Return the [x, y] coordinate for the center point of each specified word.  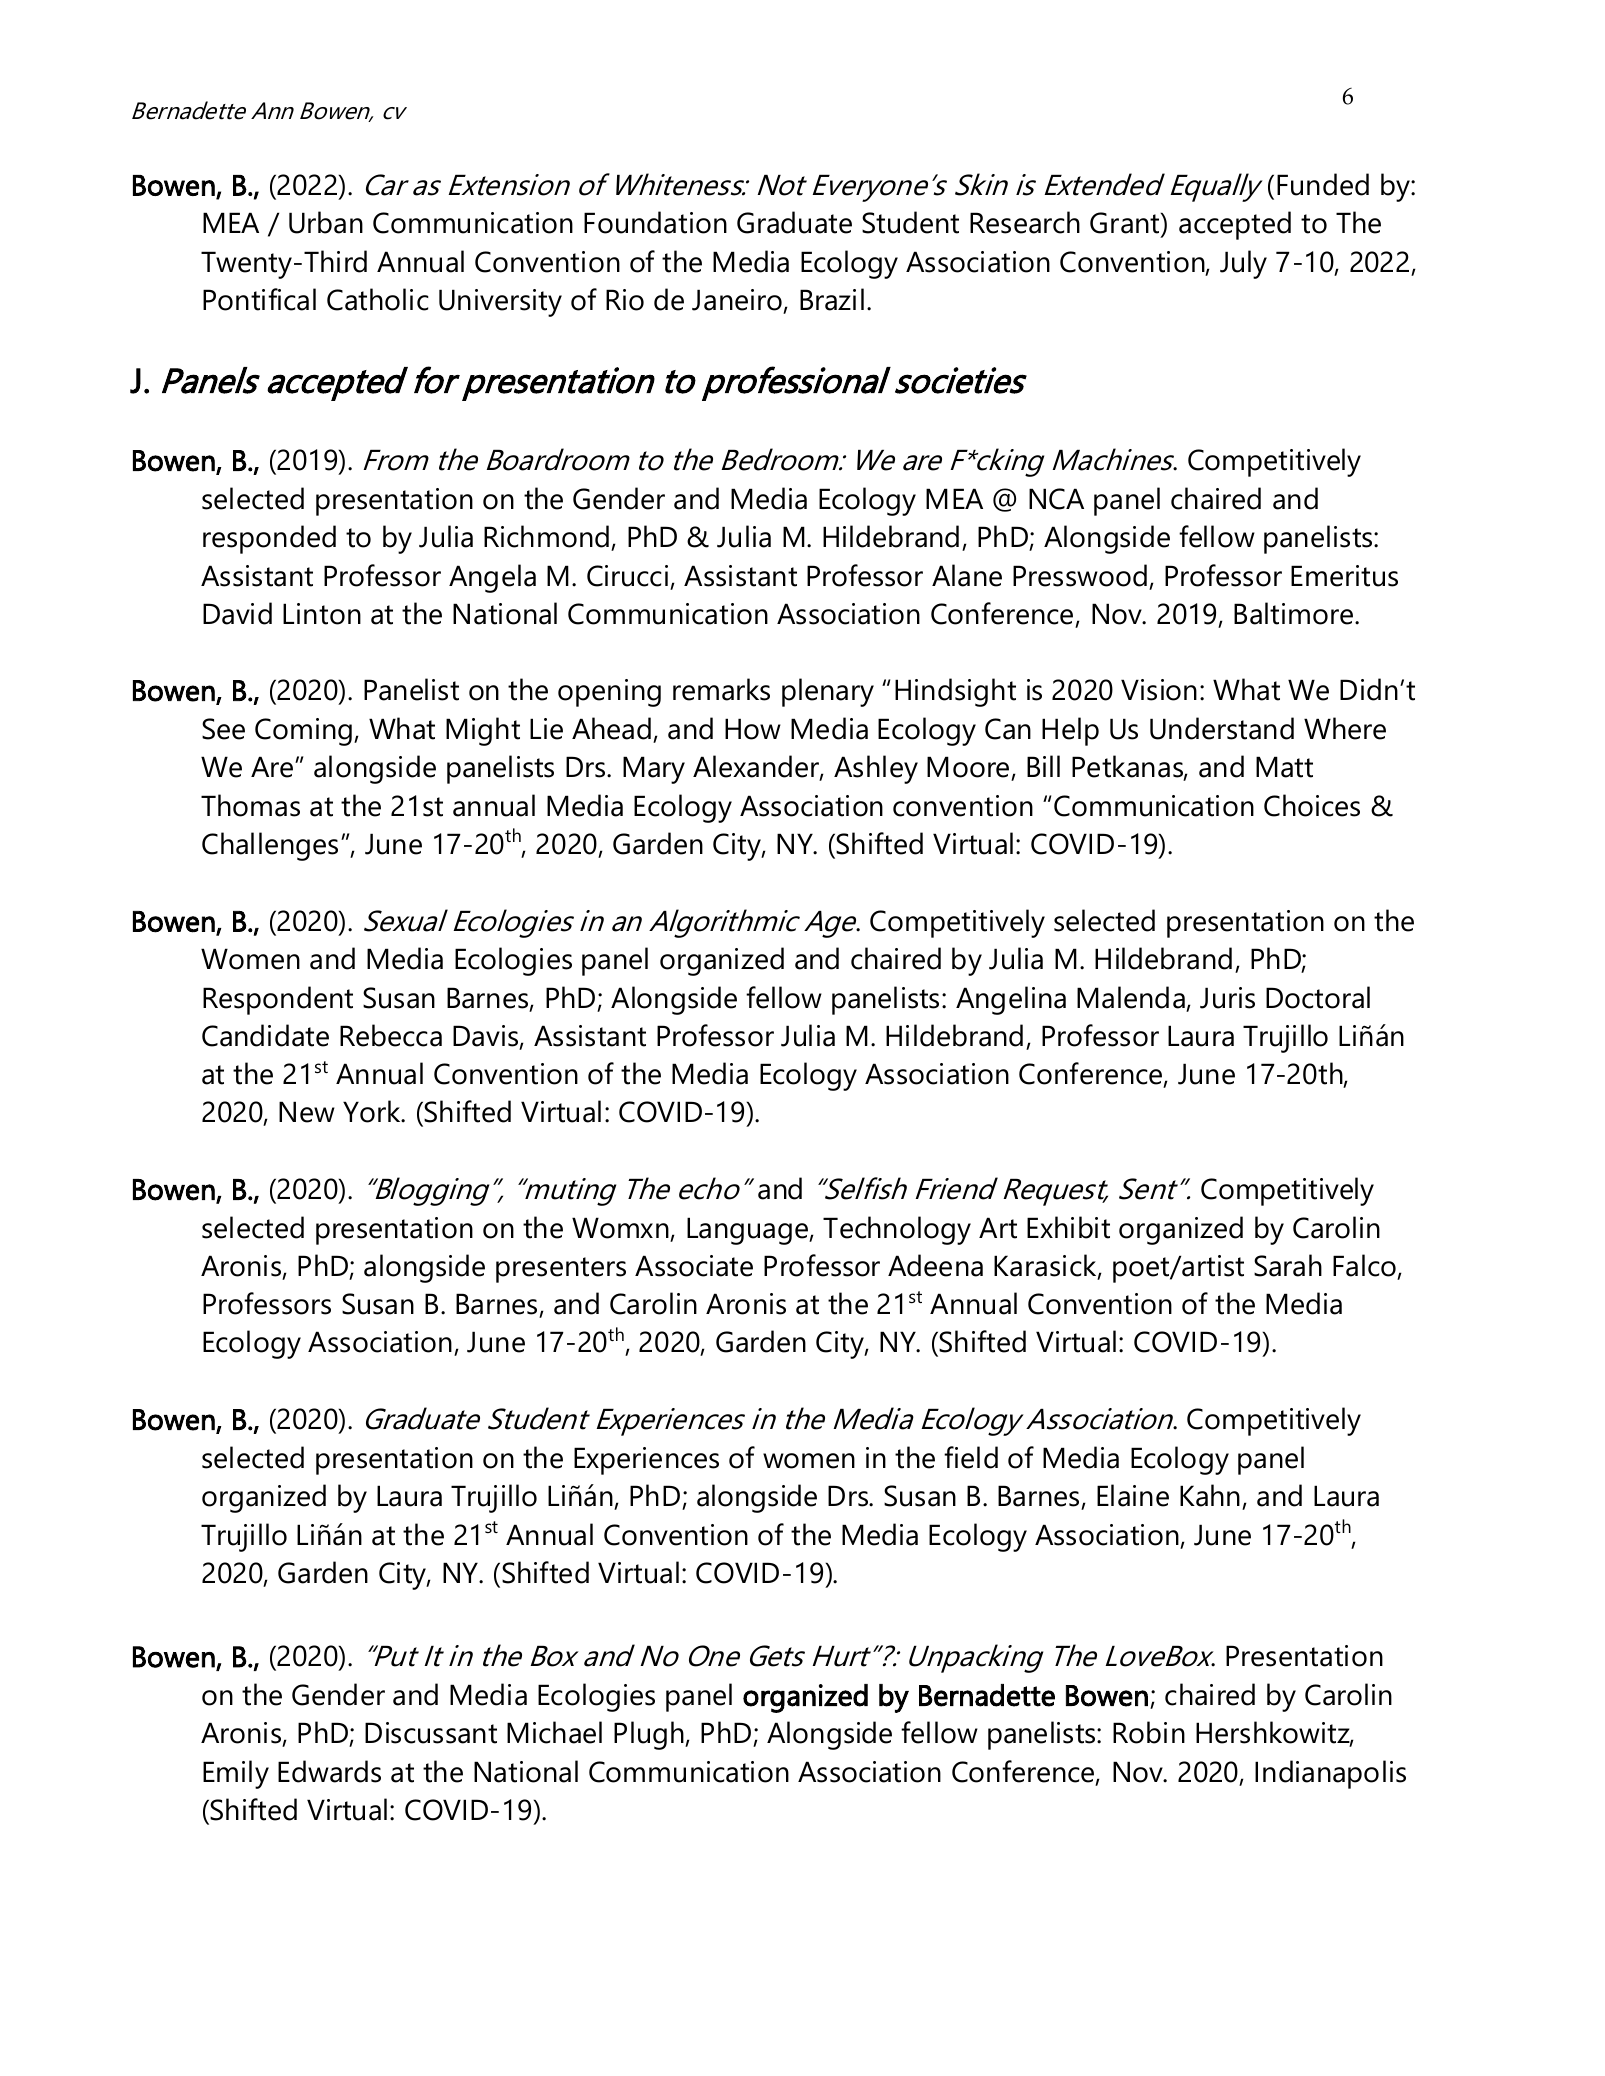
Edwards [329, 1771]
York [373, 1111]
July [1243, 264]
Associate [694, 1266]
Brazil [832, 299]
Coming [305, 732]
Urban [326, 222]
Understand [1222, 728]
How [753, 729]
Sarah [1288, 1265]
